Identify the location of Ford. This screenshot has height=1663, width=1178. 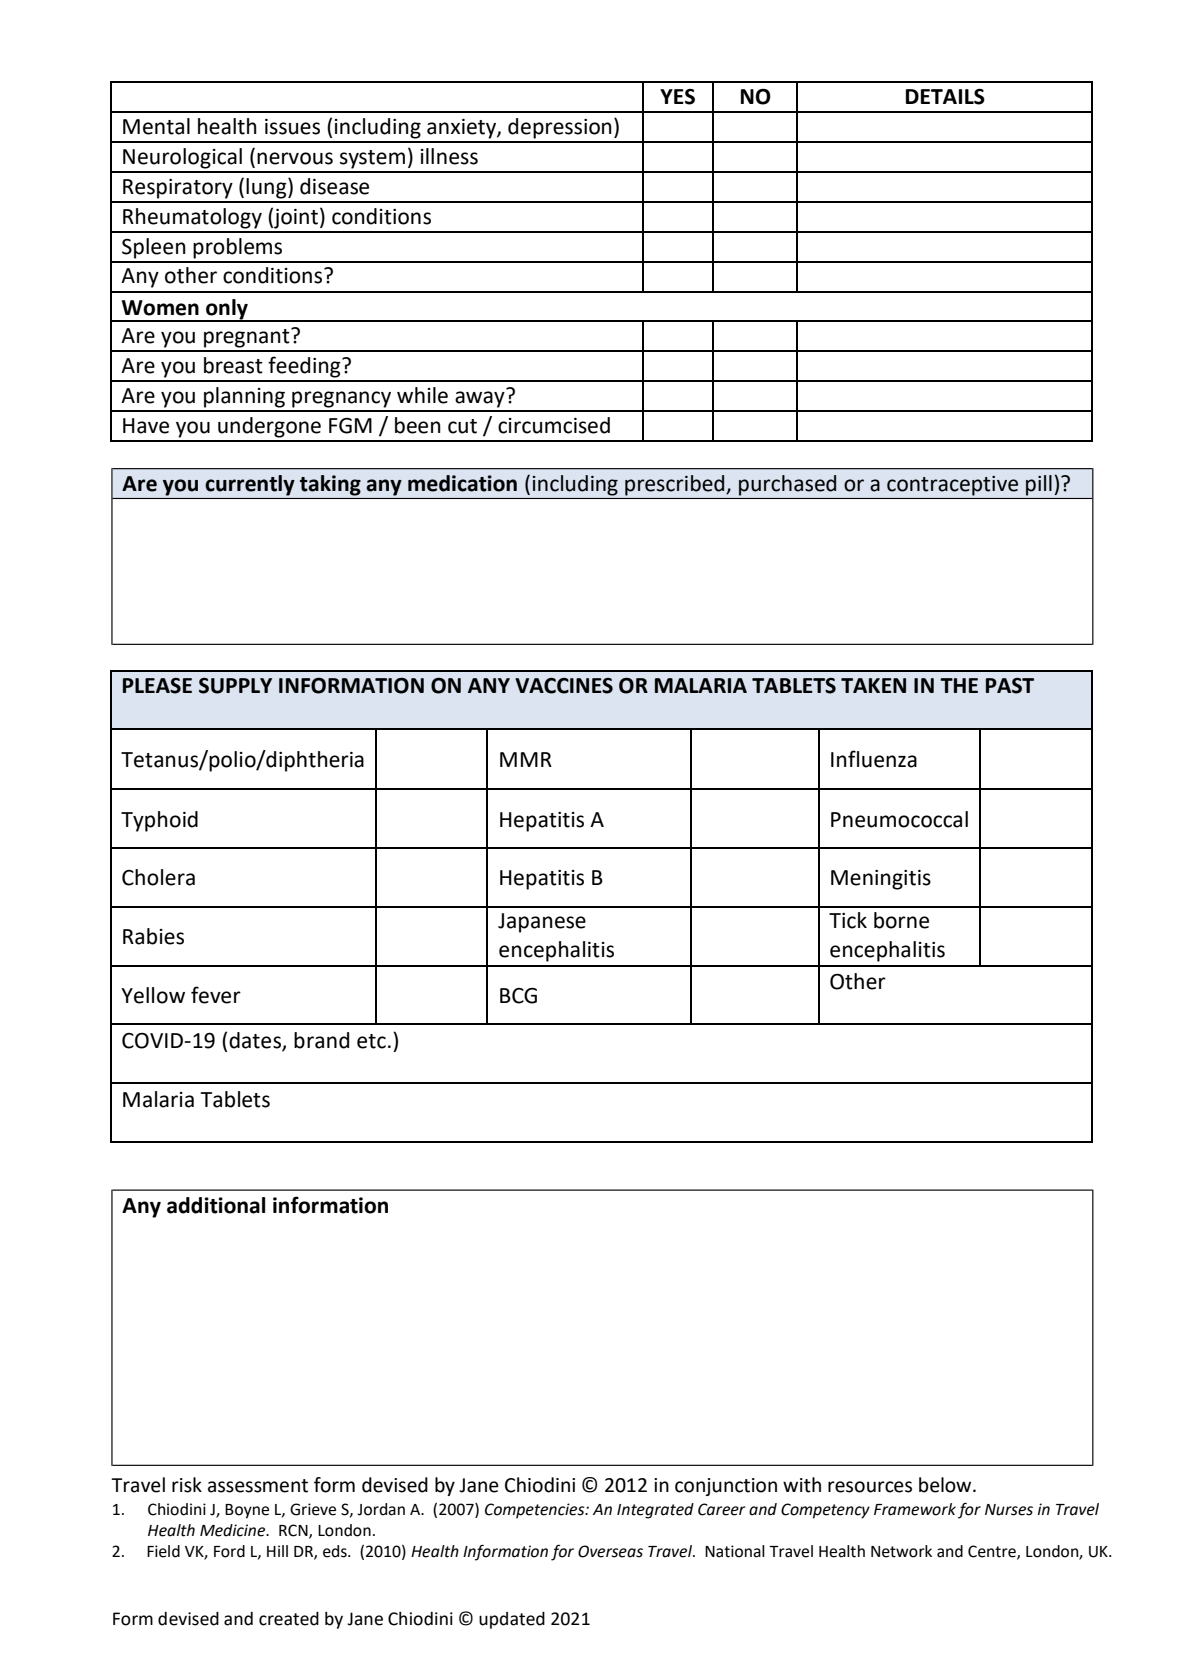
(229, 1551).
